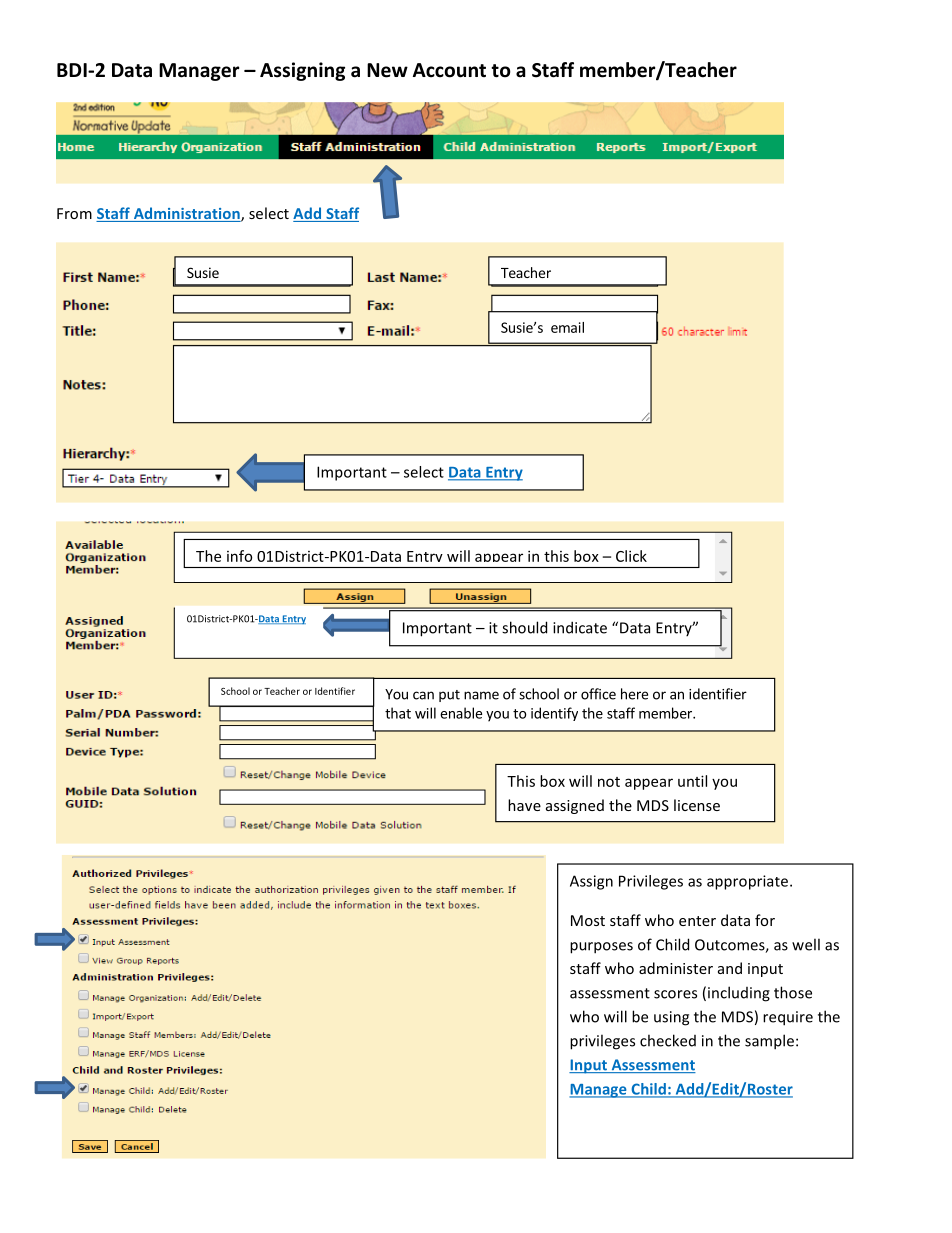 Image resolution: width=952 pixels, height=1233 pixels. Describe the element at coordinates (449, 70) in the document. I see `Account` at that location.
